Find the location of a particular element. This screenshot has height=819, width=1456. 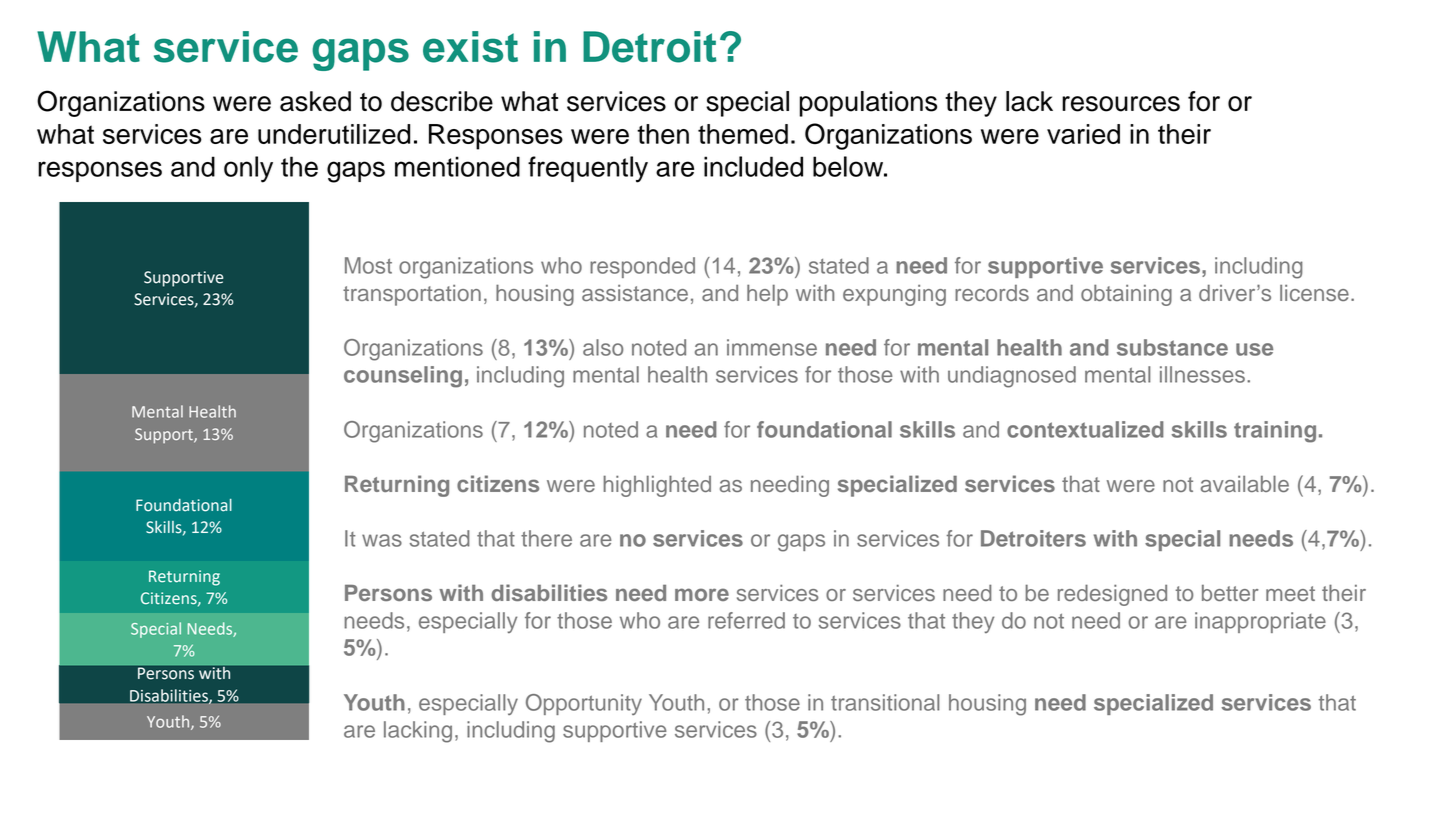

illnesses is located at coordinates (1202, 374).
